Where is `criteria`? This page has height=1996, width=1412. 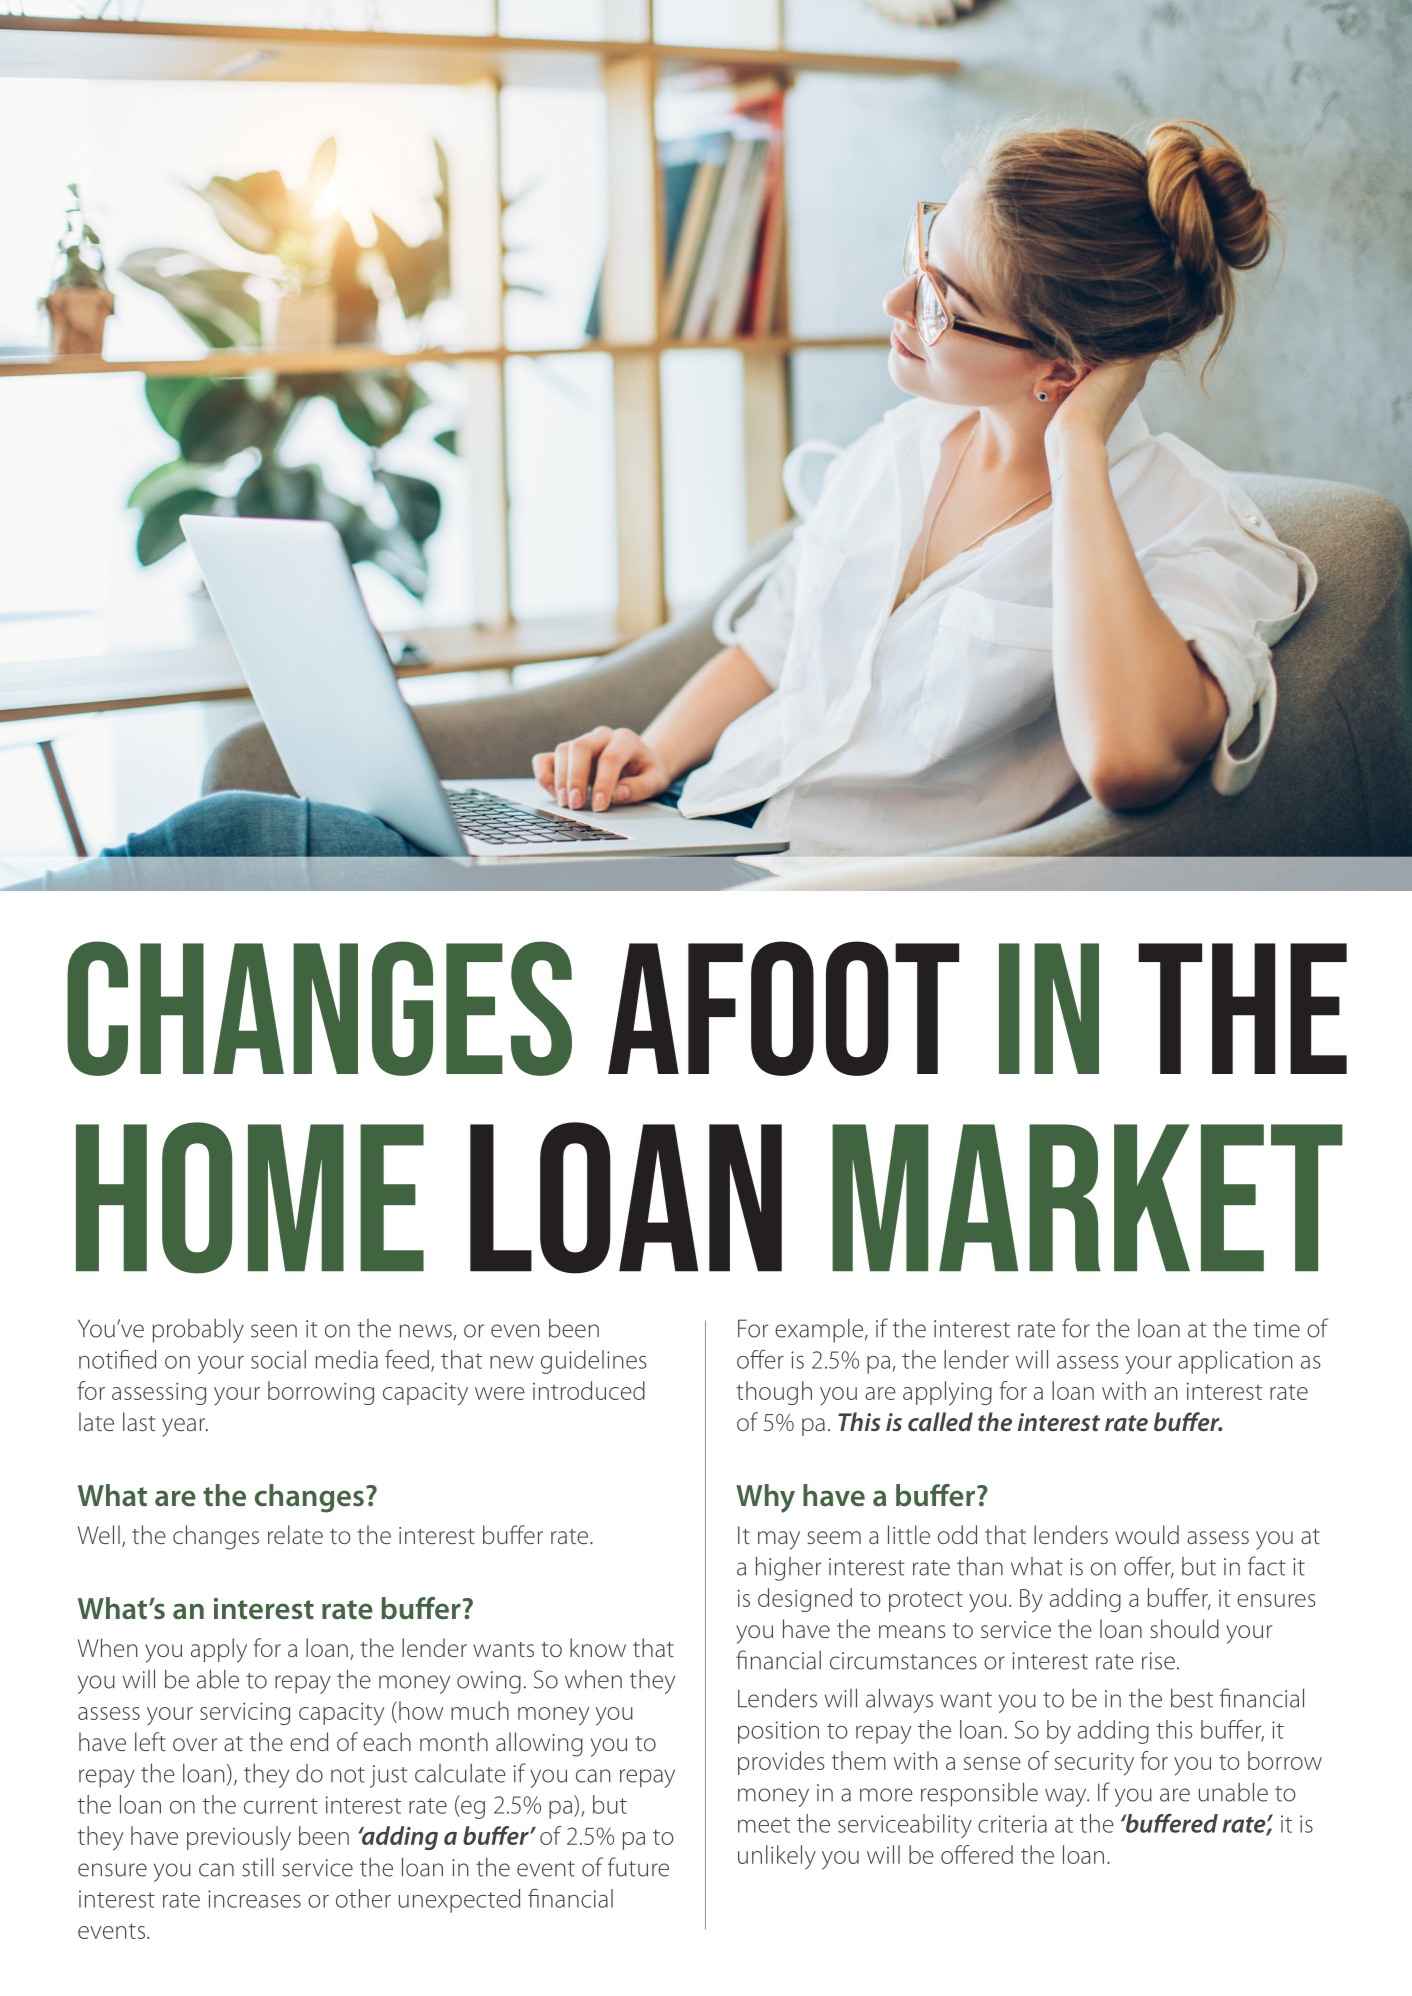 criteria is located at coordinates (1012, 1824).
